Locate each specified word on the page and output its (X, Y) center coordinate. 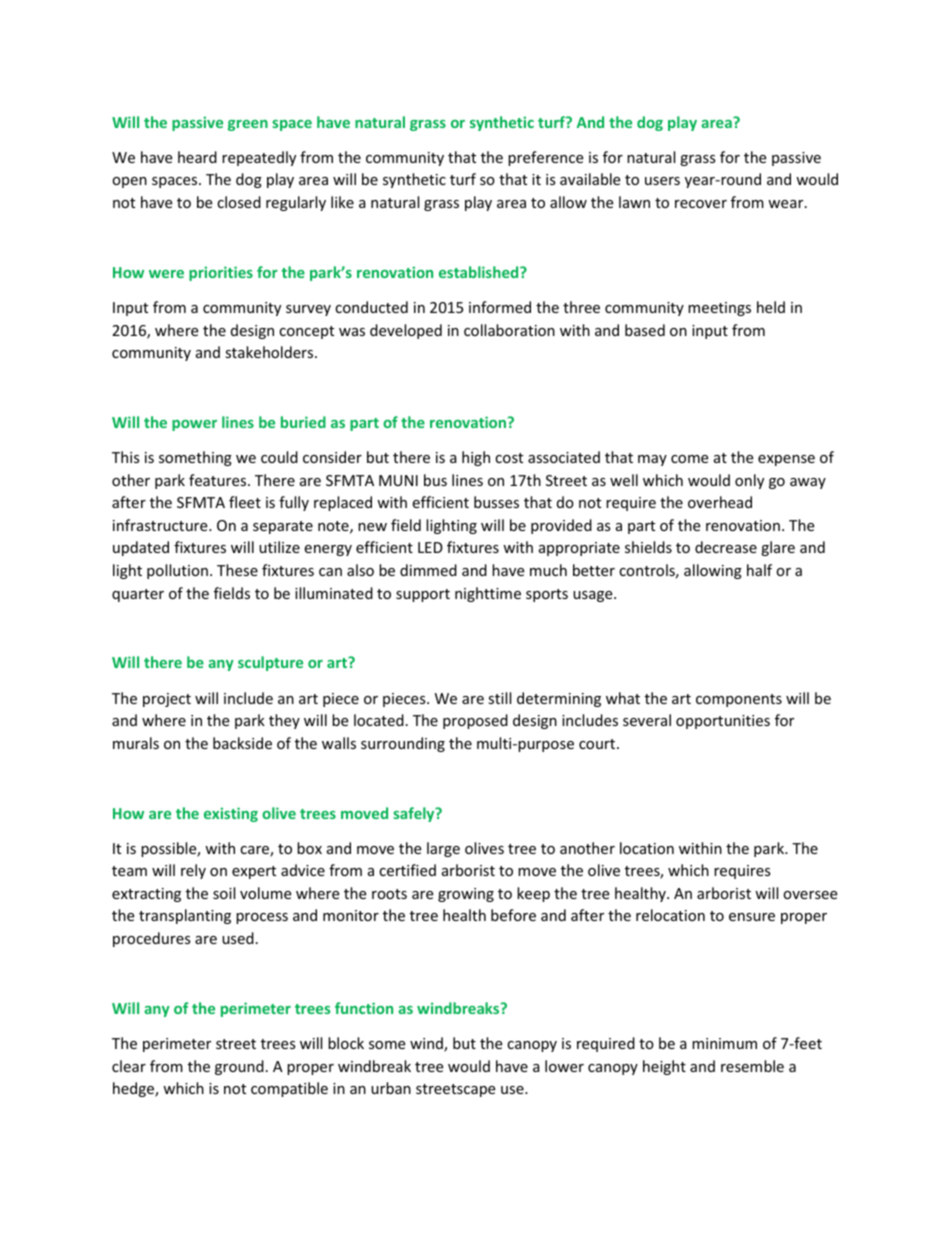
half (759, 570)
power (194, 425)
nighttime (488, 594)
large (443, 849)
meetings (719, 309)
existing (231, 814)
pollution (177, 571)
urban (391, 1088)
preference (545, 158)
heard (197, 157)
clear (129, 1066)
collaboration (509, 330)
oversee (810, 895)
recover (701, 204)
